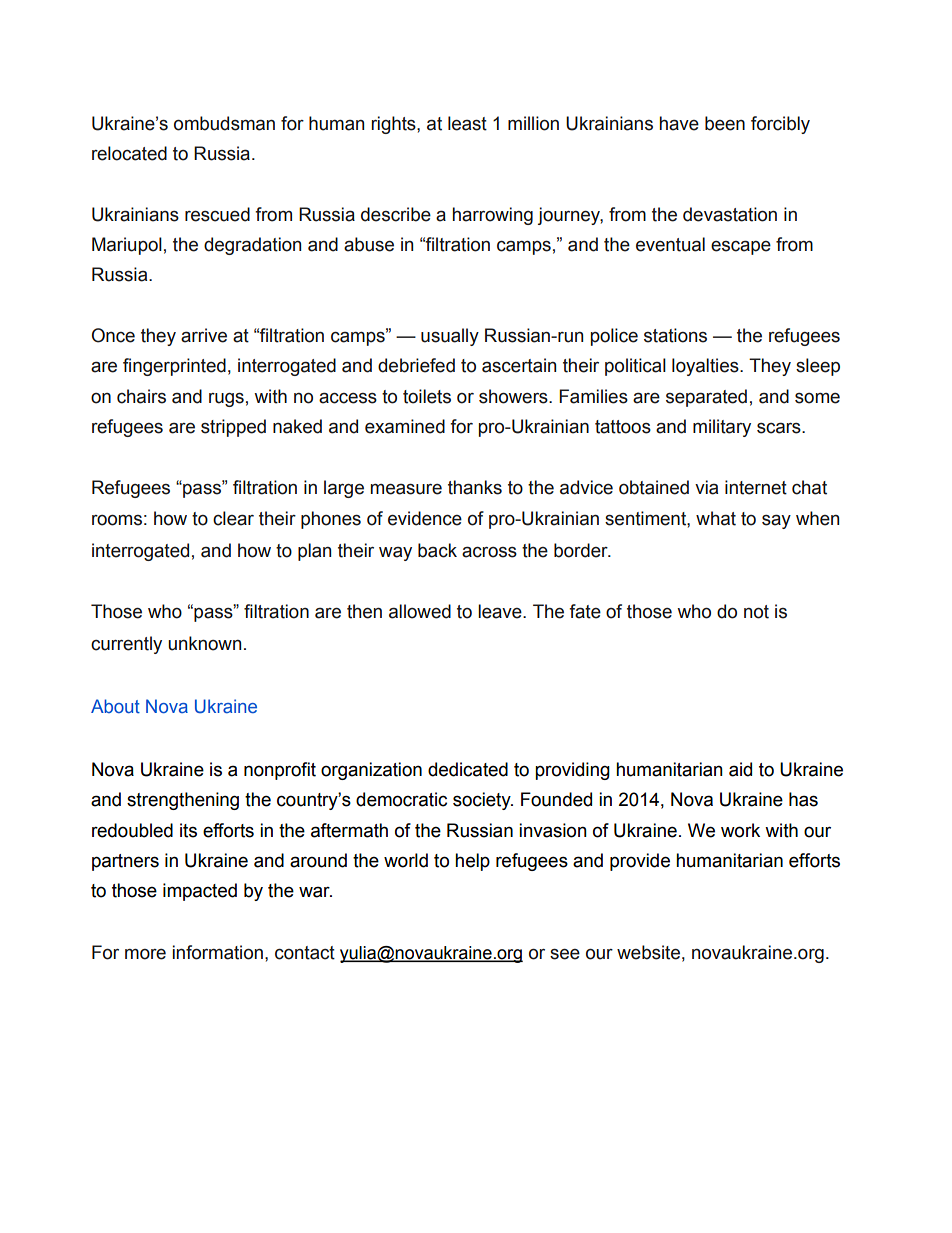 Image resolution: width=952 pixels, height=1233 pixels. I want to click on been, so click(725, 123).
